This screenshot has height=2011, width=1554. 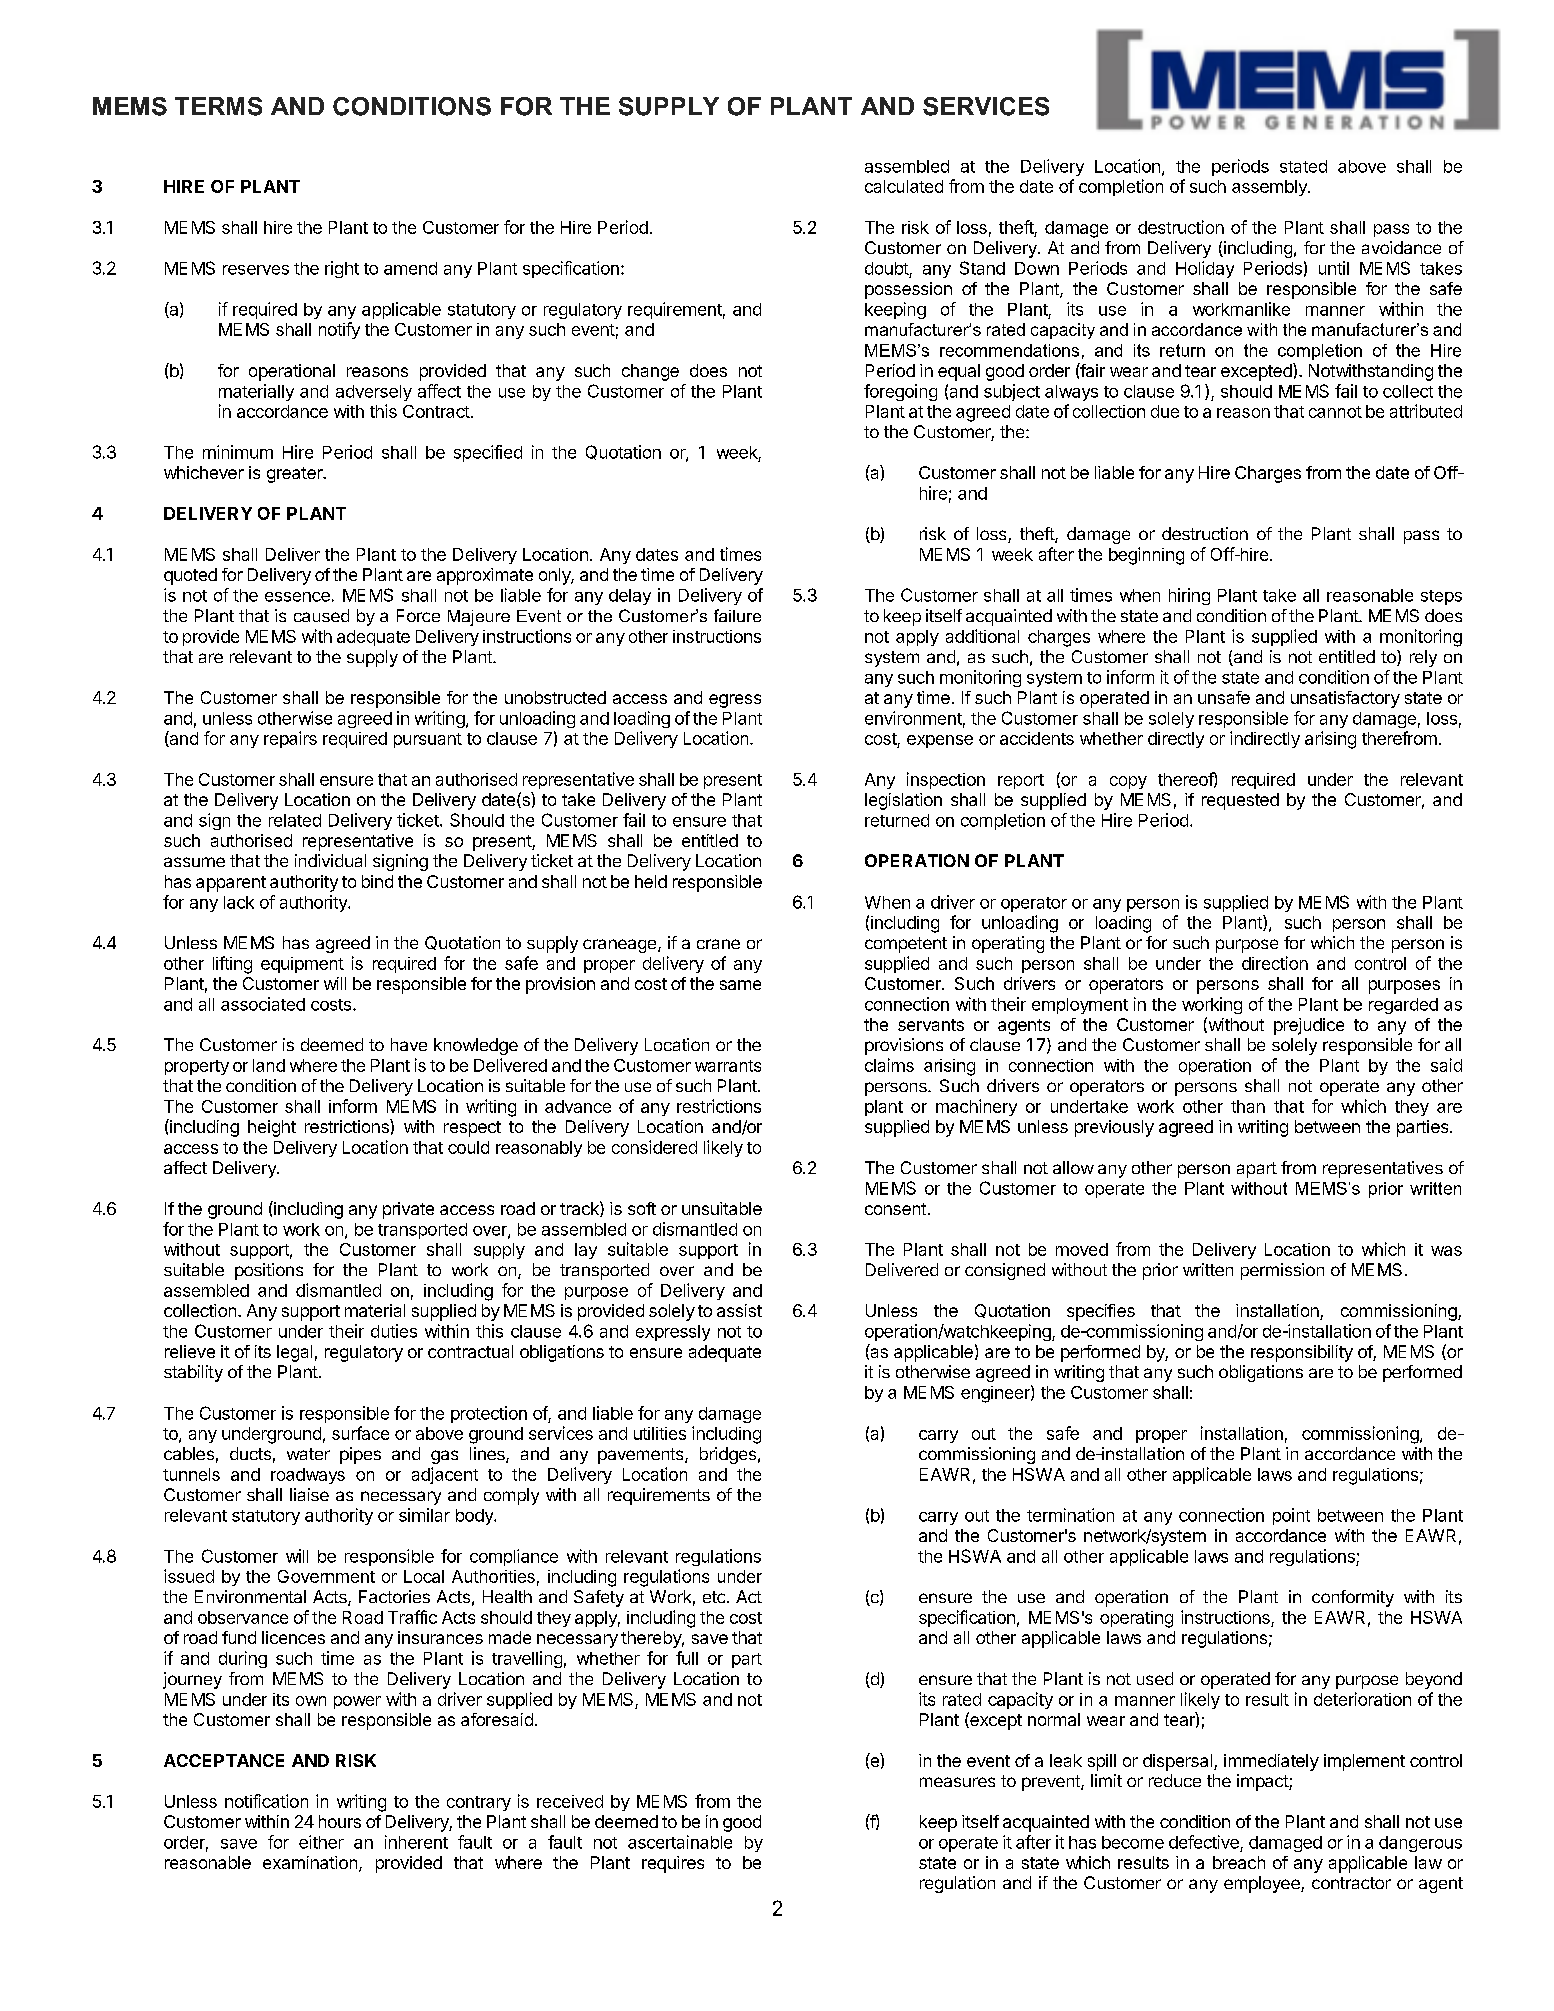 I want to click on ascertainable, so click(x=680, y=1842).
